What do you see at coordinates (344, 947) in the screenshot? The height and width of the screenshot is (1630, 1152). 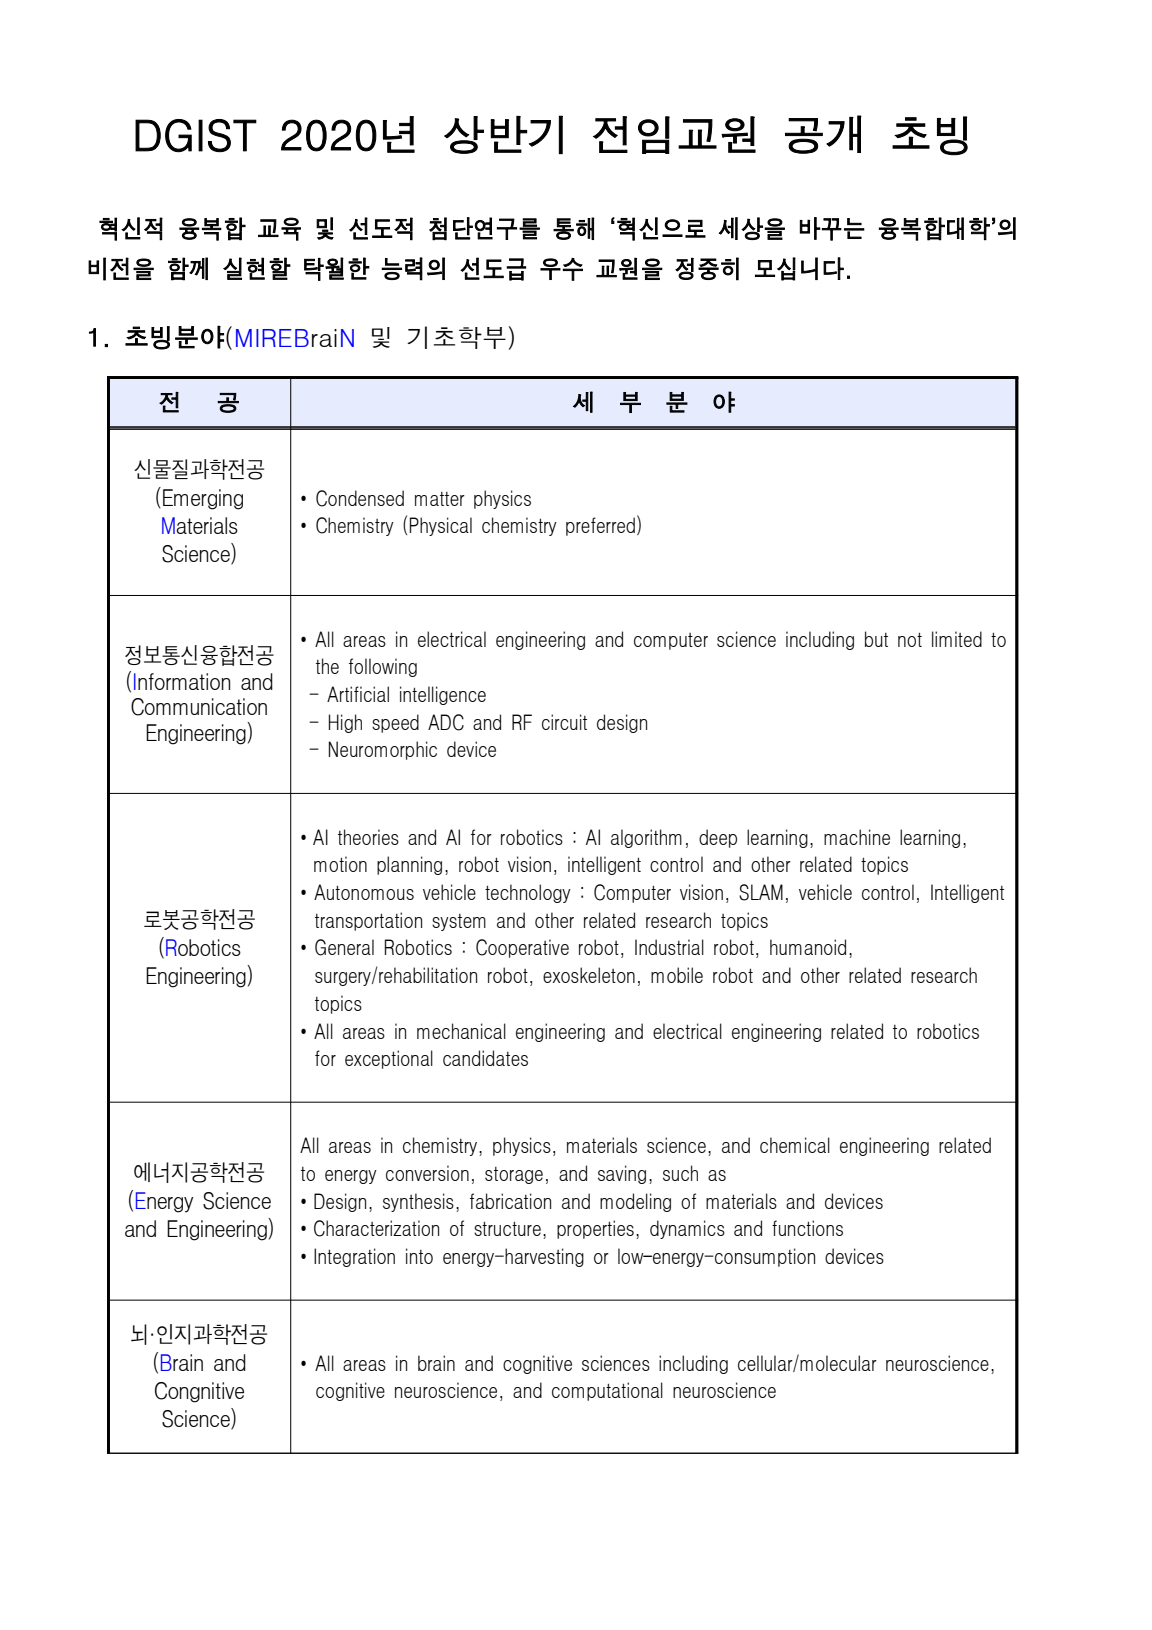 I see `General` at bounding box center [344, 947].
